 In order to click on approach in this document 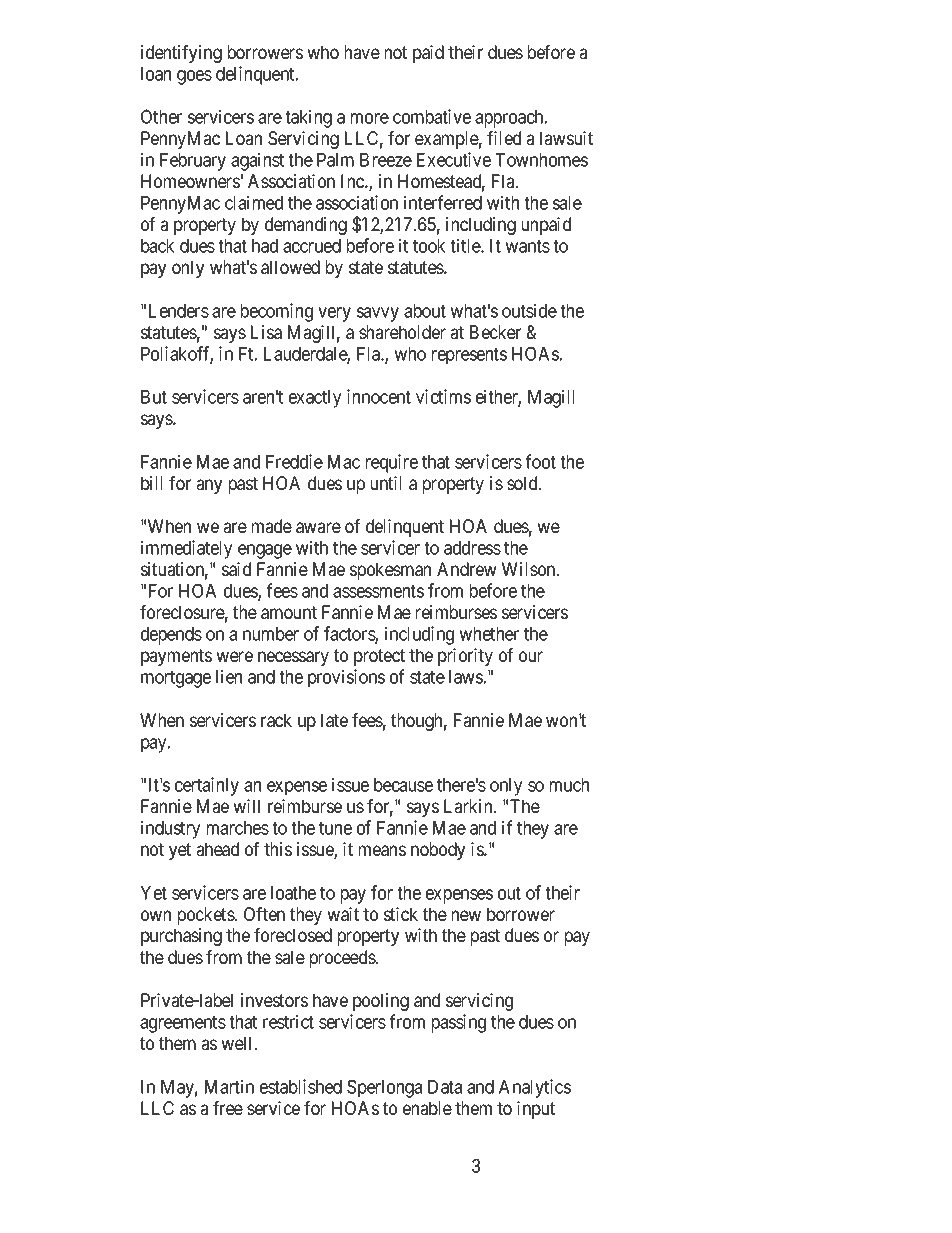, I will do `click(510, 119)`.
